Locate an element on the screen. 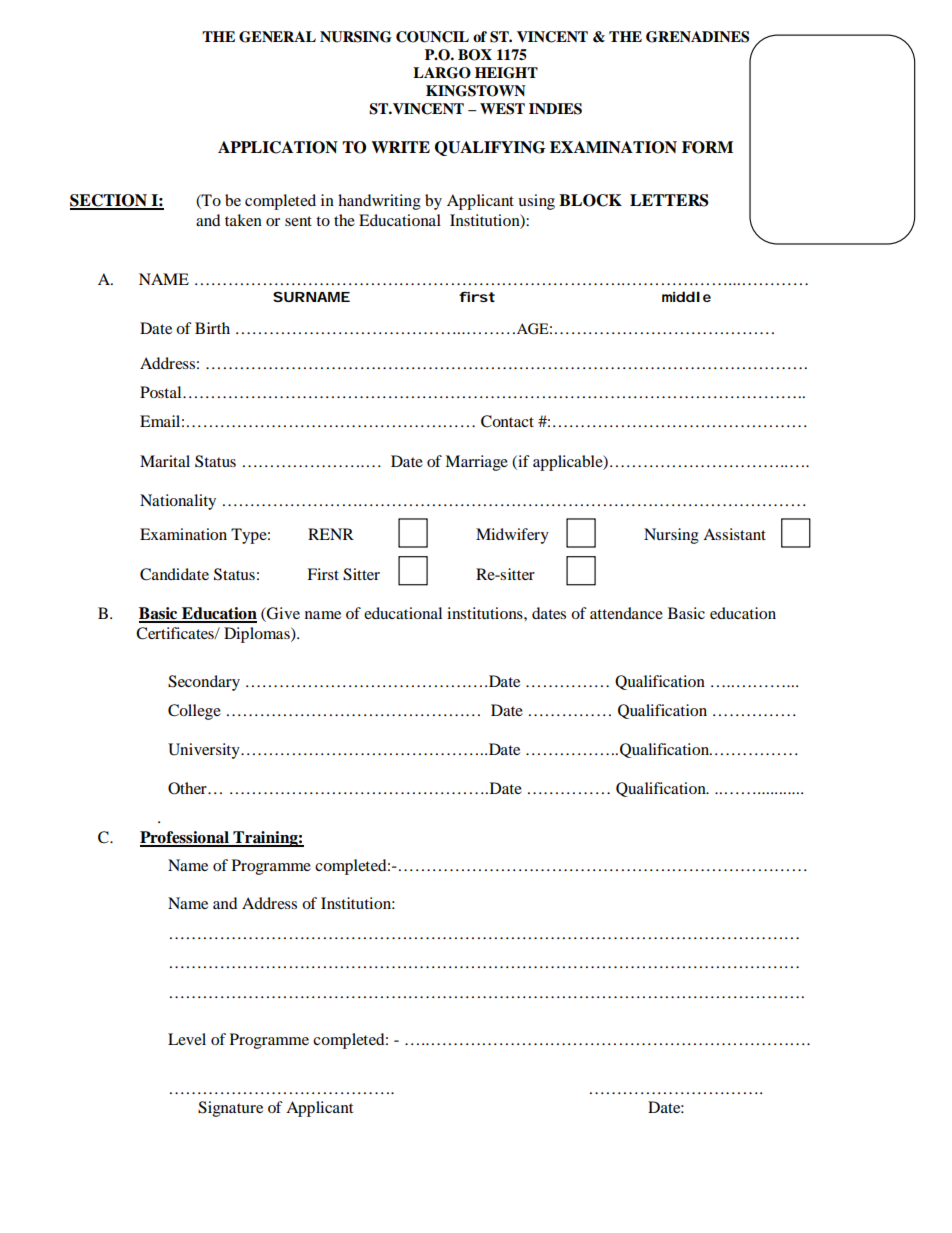 The image size is (952, 1233). Give is located at coordinates (282, 614).
